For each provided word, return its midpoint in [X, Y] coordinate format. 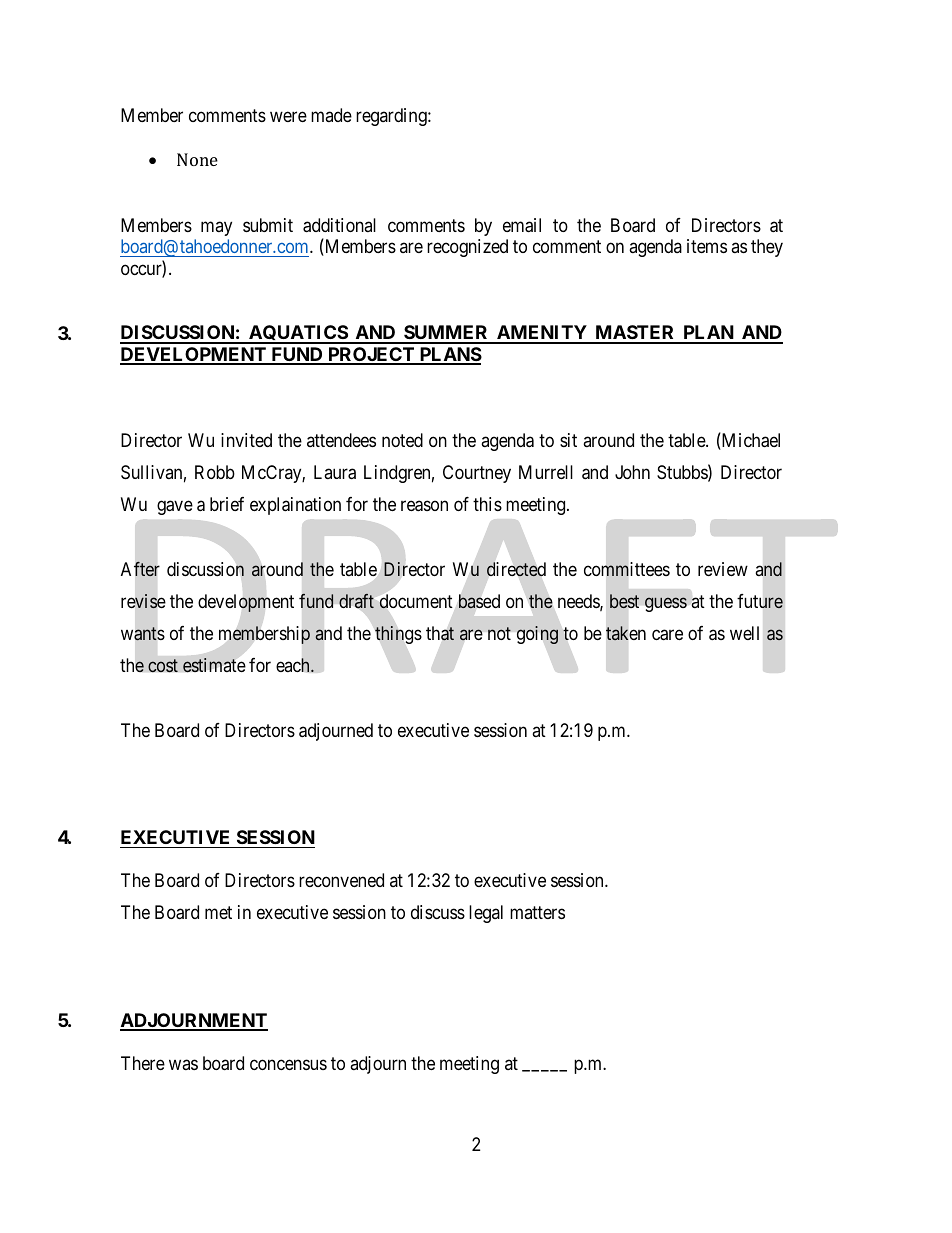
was [183, 1064]
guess [666, 604]
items [707, 246]
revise [143, 601]
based [479, 601]
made [331, 115]
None [197, 159]
